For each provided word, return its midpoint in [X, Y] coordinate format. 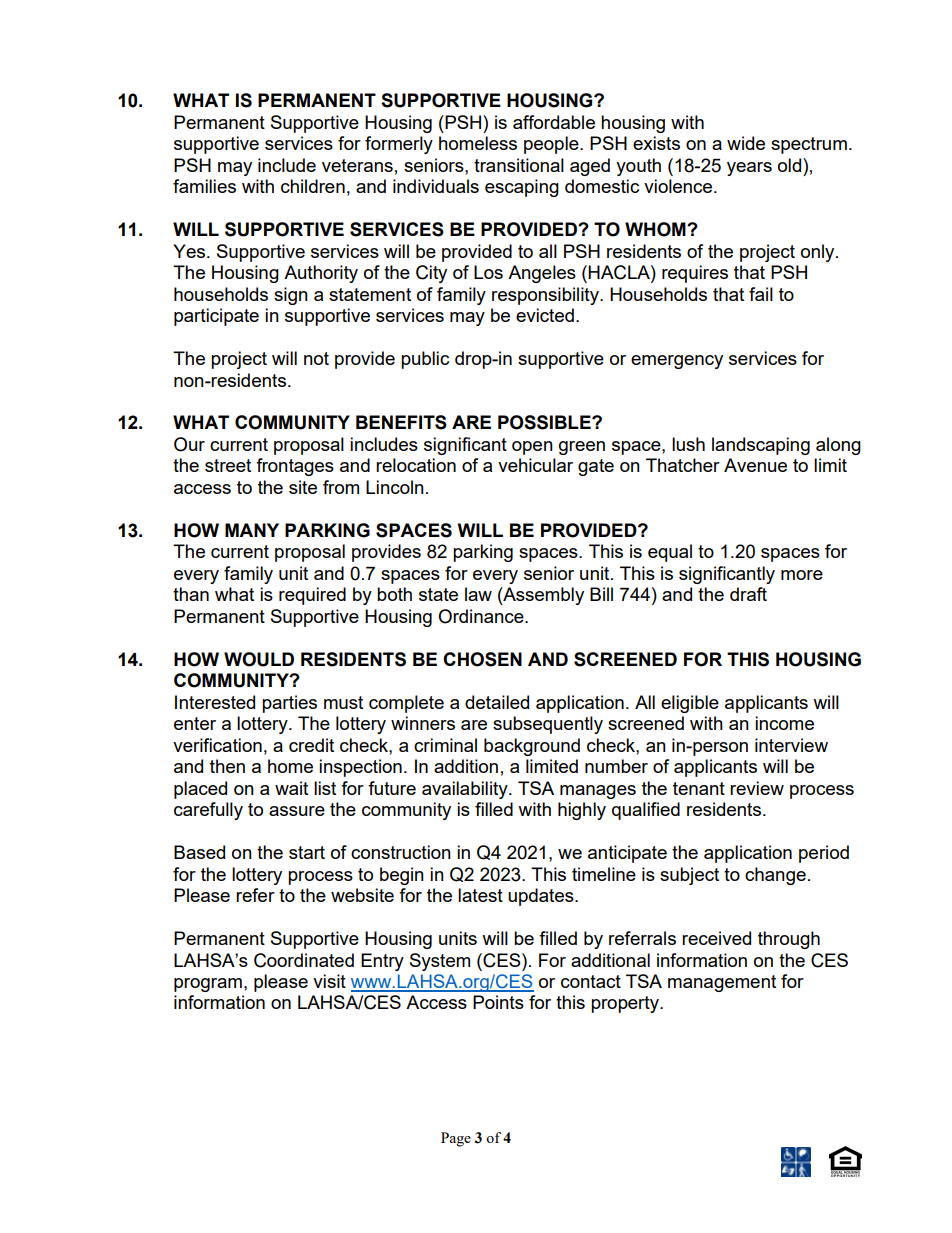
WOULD [259, 659]
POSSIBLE [545, 422]
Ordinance [482, 616]
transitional [519, 165]
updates [542, 897]
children [313, 186]
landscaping [761, 446]
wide [746, 143]
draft [748, 594]
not [316, 358]
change [775, 876]
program [208, 985]
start [307, 852]
